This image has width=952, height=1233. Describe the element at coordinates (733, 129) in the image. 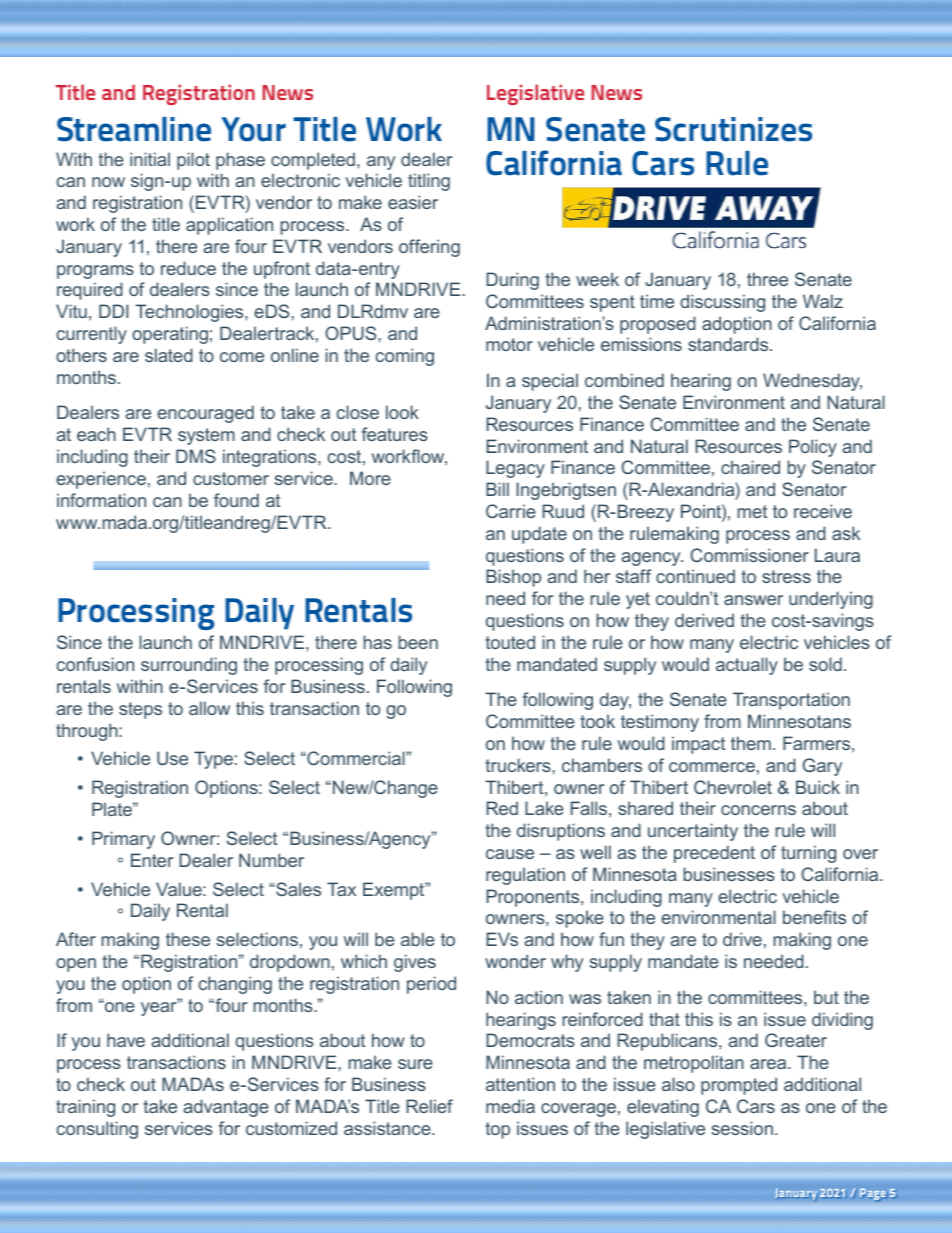

I see `Scrutinizes` at that location.
